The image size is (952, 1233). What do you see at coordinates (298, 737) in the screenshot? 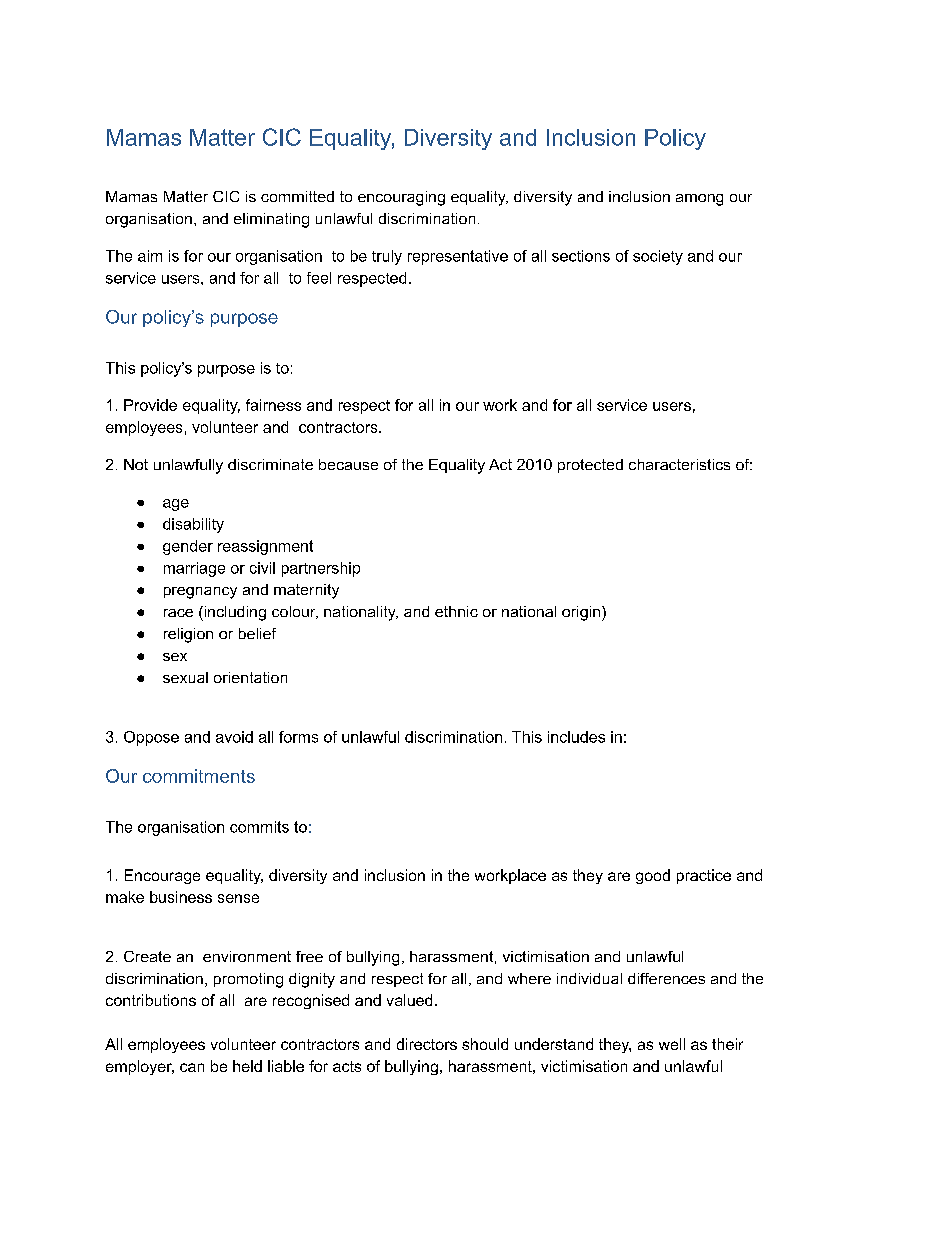
I see `forms` at bounding box center [298, 737].
